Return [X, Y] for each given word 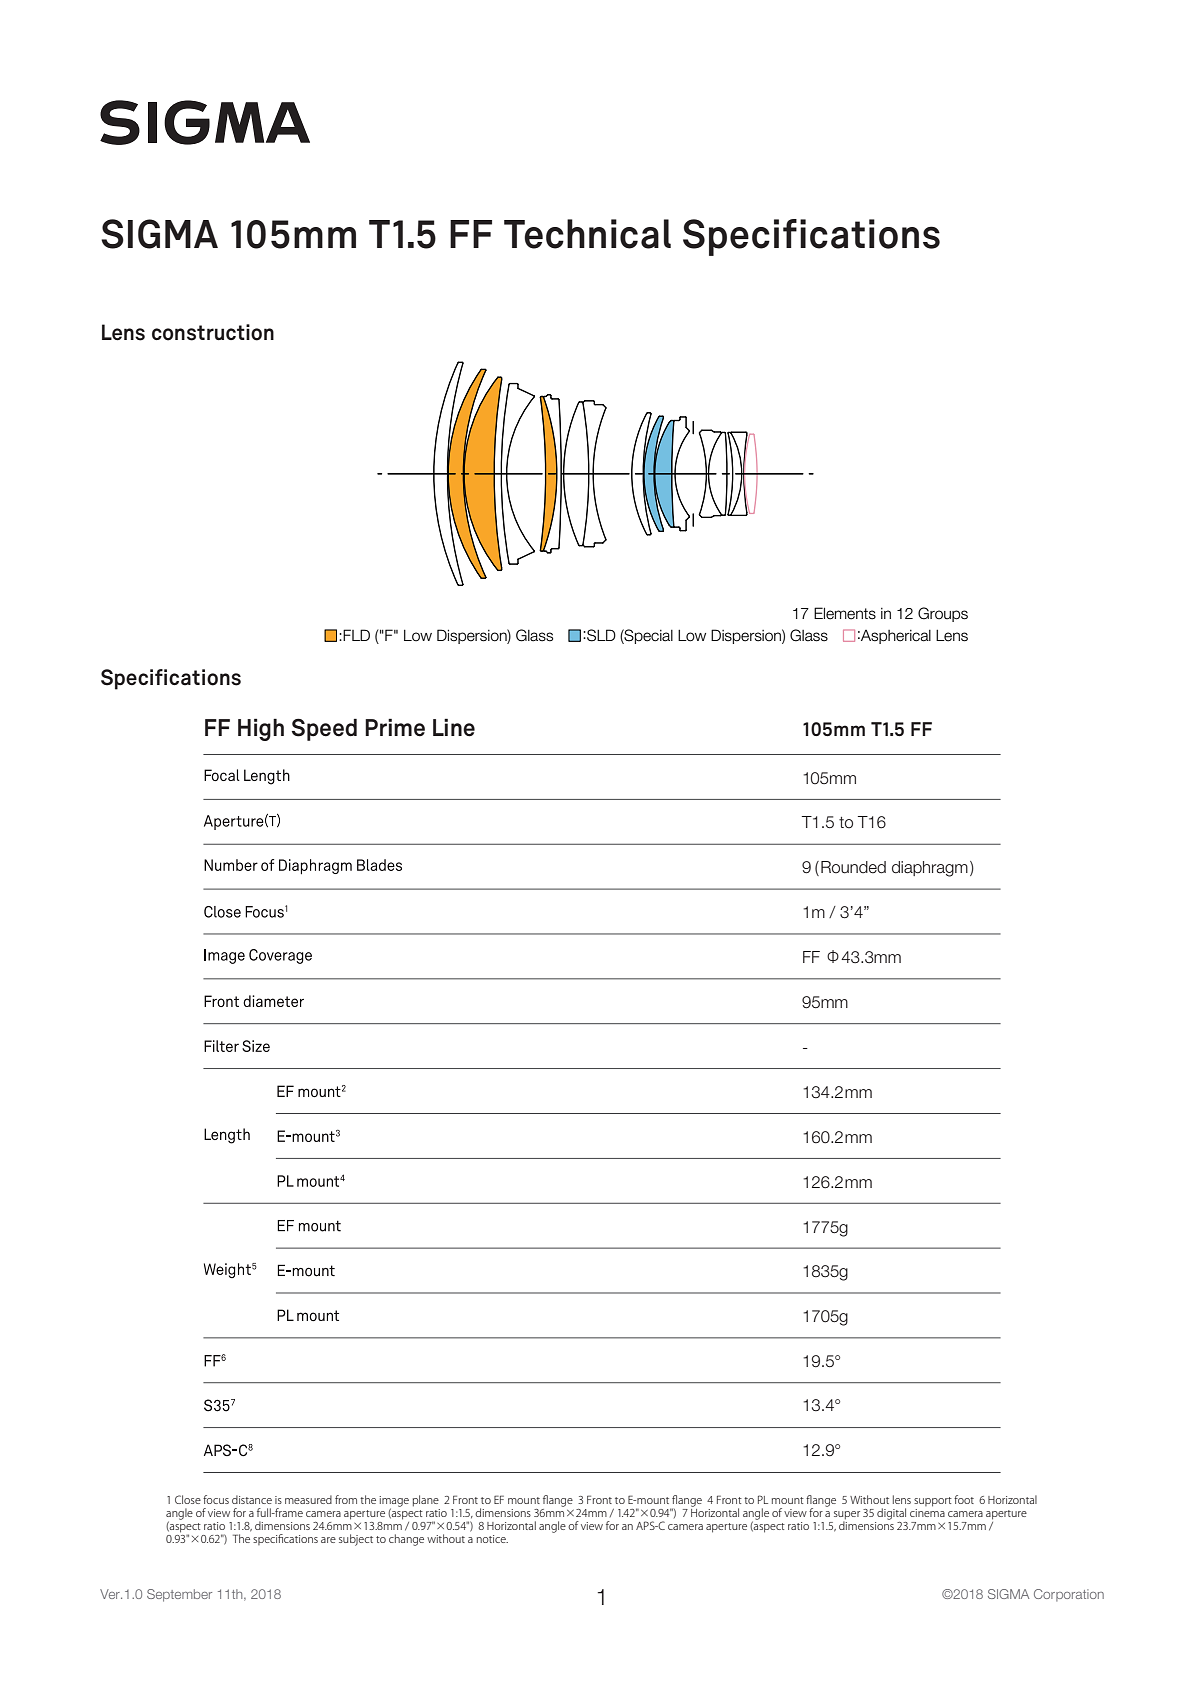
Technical [587, 234]
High [261, 729]
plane [426, 1501]
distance [252, 1499]
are [328, 1540]
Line [454, 727]
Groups [943, 614]
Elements [845, 613]
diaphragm [930, 869]
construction [213, 332]
